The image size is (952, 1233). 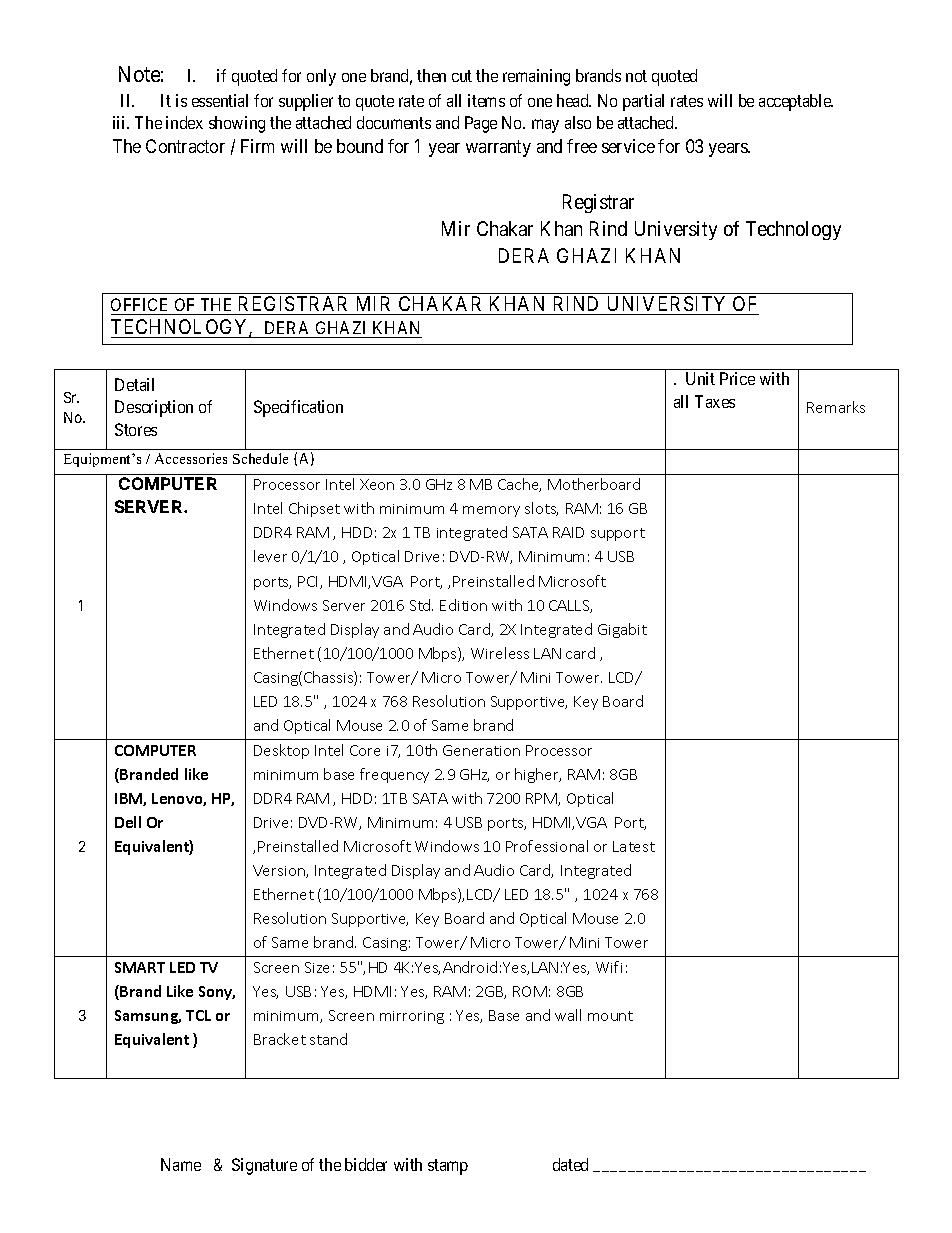 What do you see at coordinates (486, 100) in the screenshot?
I see `items` at bounding box center [486, 100].
